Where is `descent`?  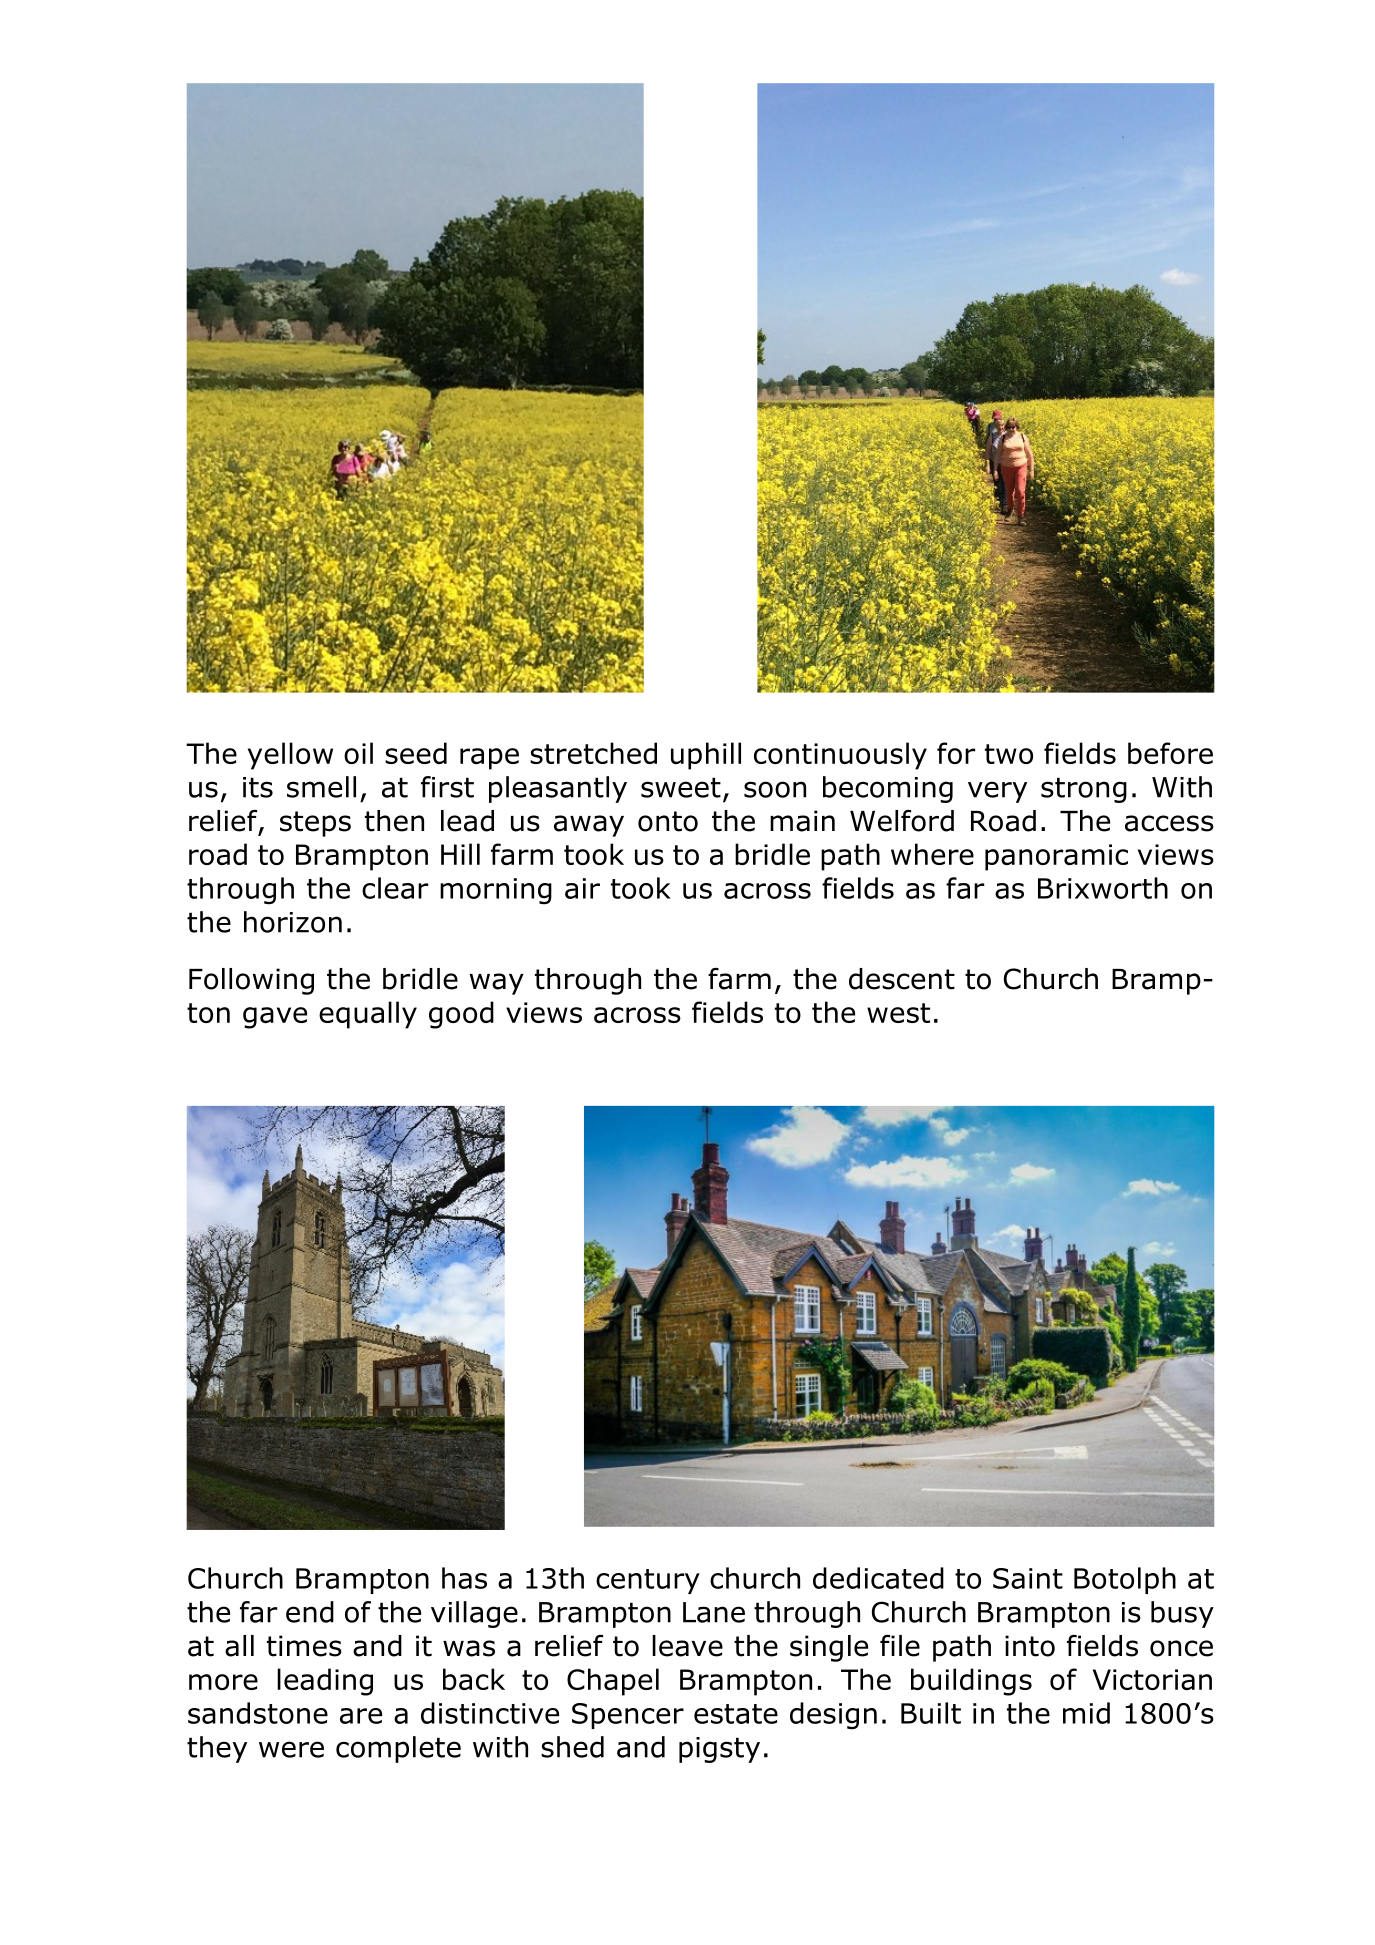
descent is located at coordinates (902, 979).
